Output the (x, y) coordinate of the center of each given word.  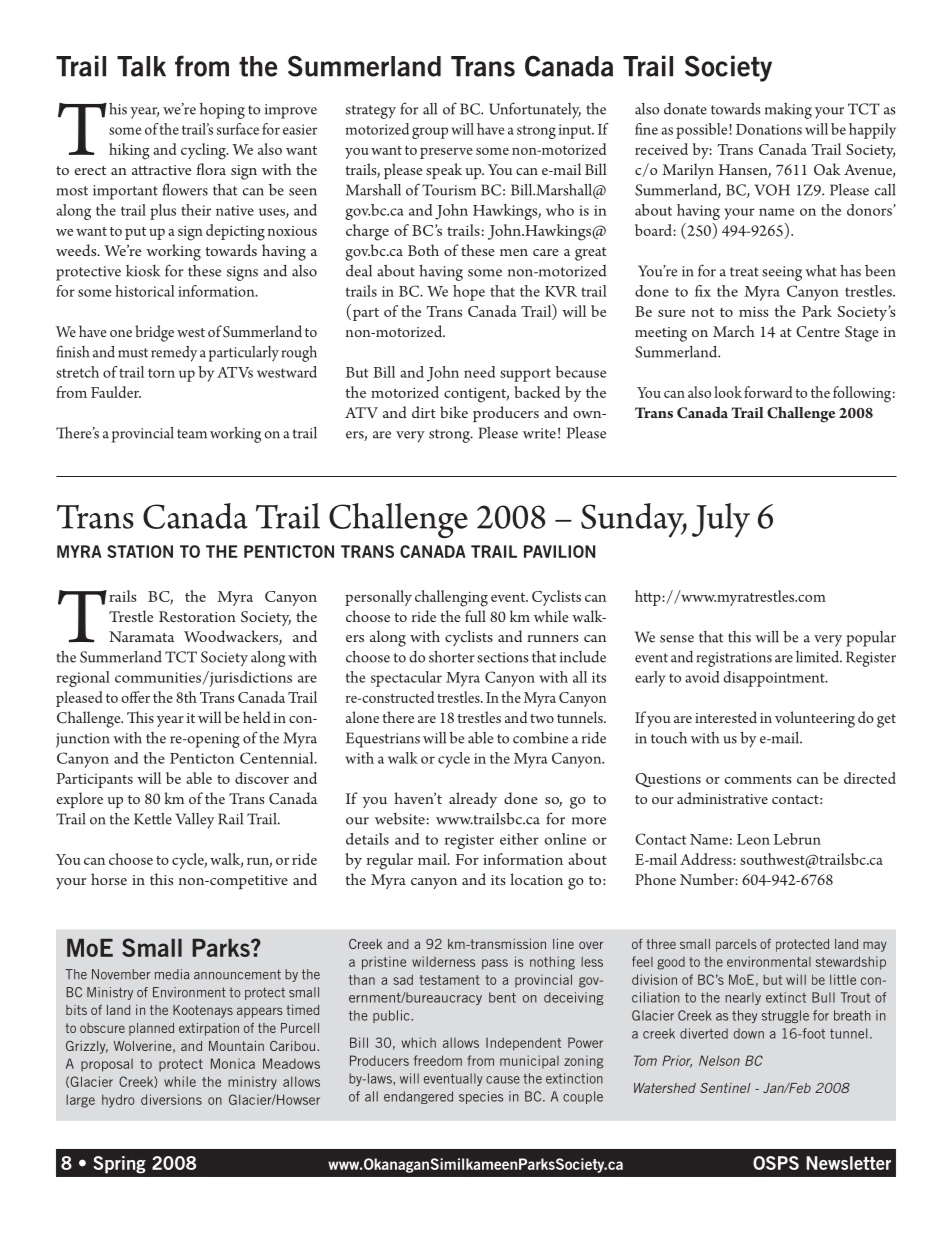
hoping (222, 111)
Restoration (197, 616)
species (481, 1097)
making (788, 111)
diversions (171, 1099)
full (475, 616)
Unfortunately (535, 110)
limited (819, 657)
